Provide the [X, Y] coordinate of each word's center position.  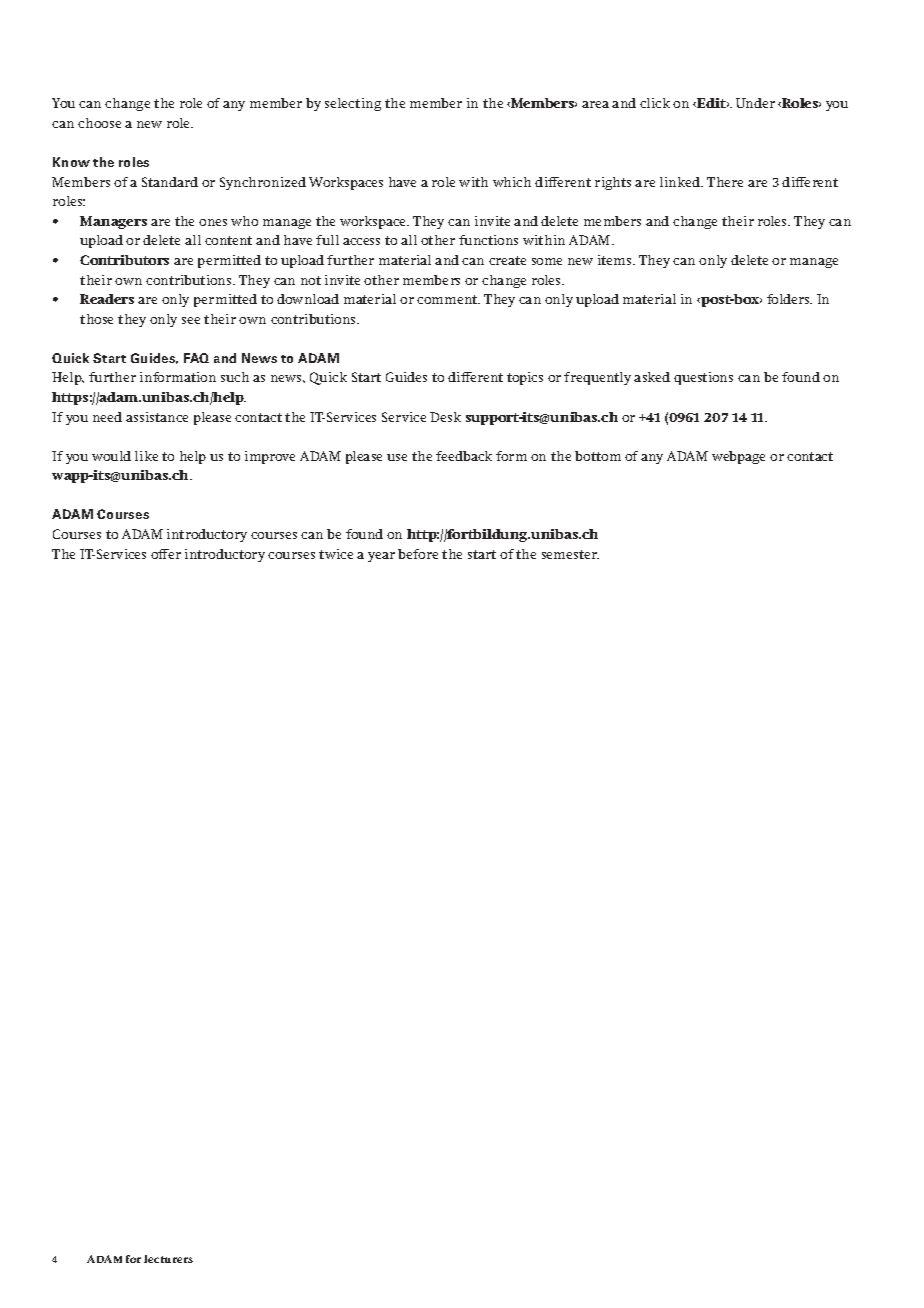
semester [570, 554]
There [725, 182]
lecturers [168, 1259]
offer [166, 554]
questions [703, 378]
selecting [353, 104]
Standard [170, 182]
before [418, 554]
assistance [157, 417]
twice [336, 554]
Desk [445, 417]
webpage [738, 457]
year [381, 557]
